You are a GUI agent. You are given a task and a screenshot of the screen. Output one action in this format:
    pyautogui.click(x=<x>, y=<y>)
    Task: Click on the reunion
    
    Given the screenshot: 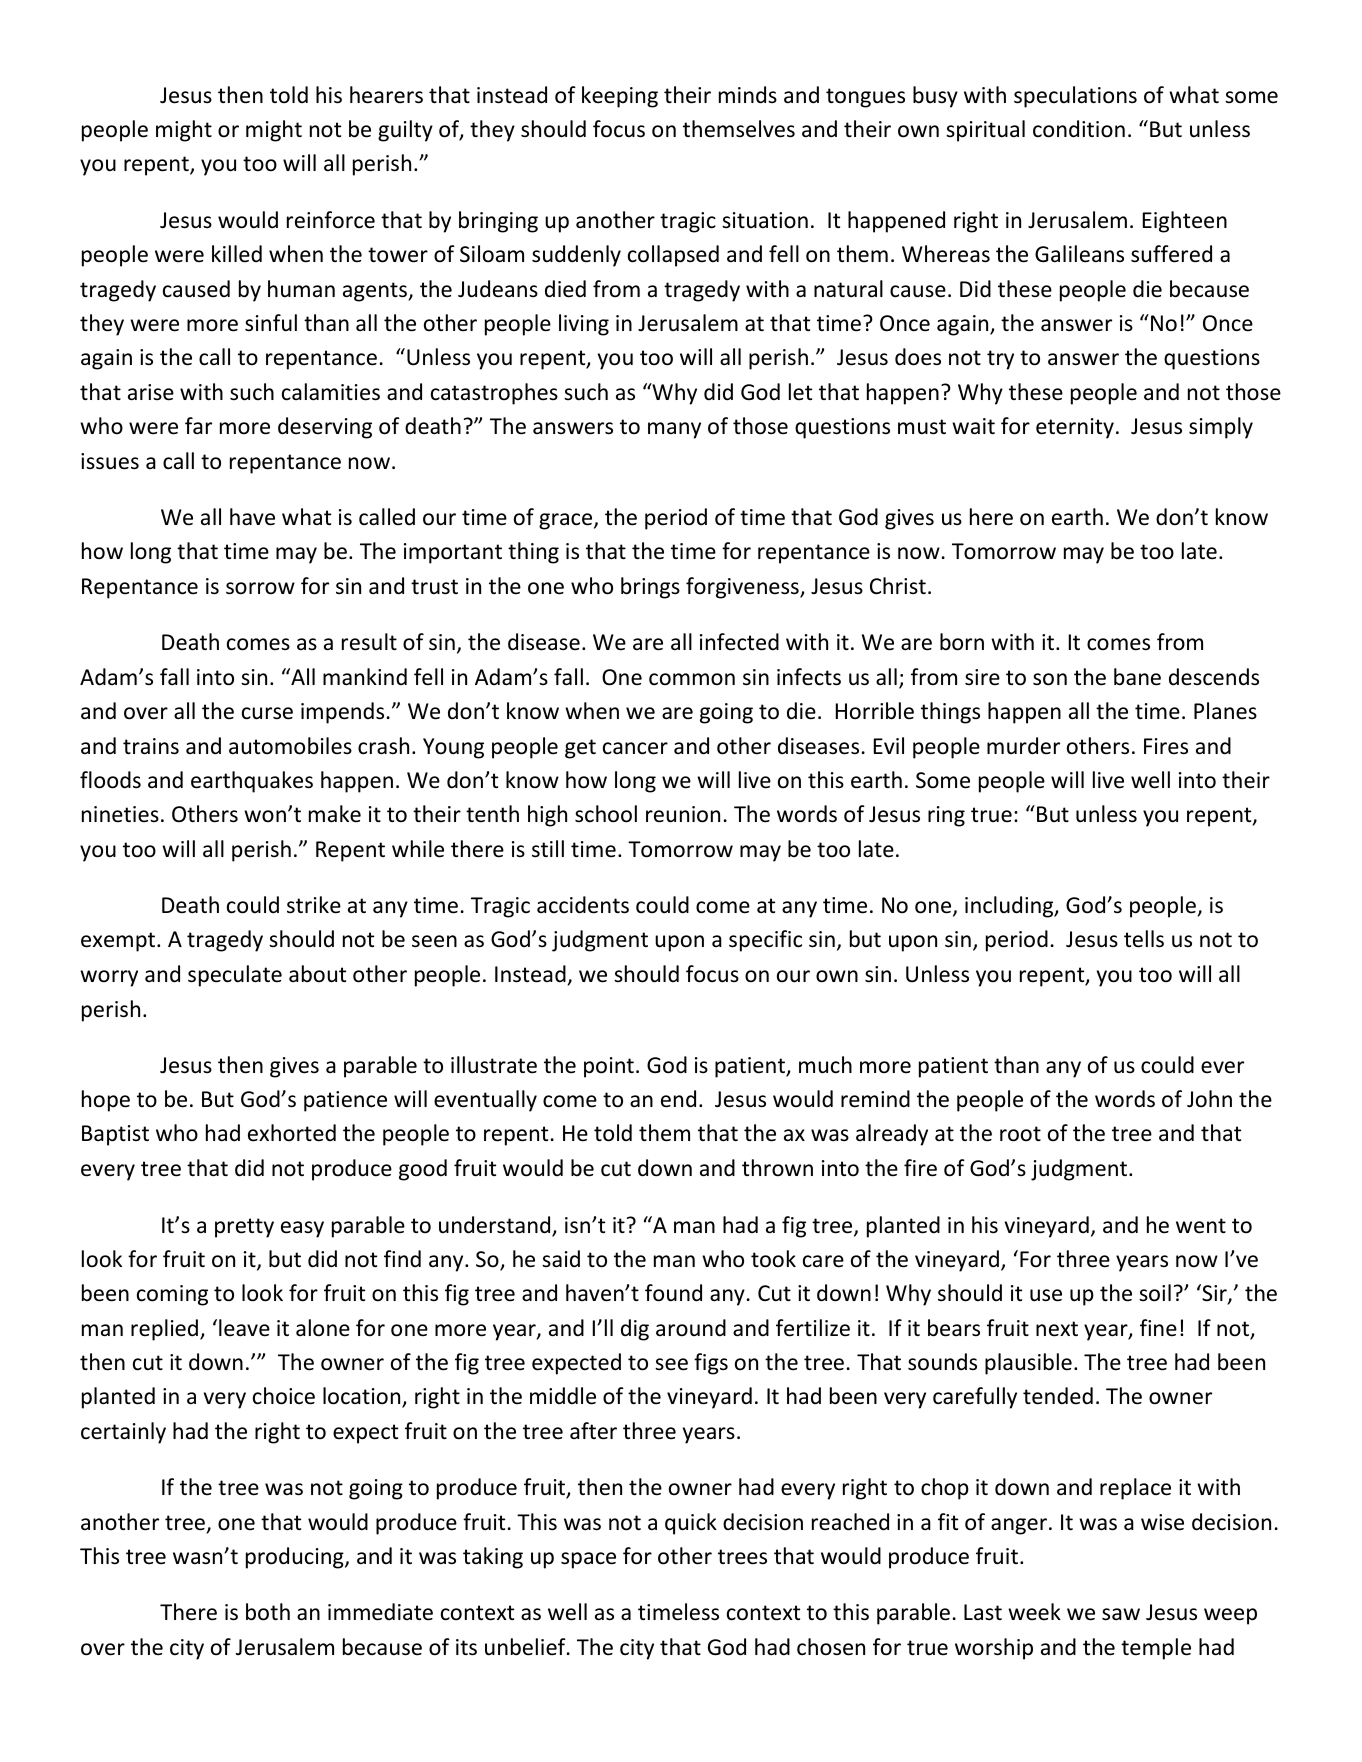 What is the action you would take?
    pyautogui.click(x=683, y=814)
